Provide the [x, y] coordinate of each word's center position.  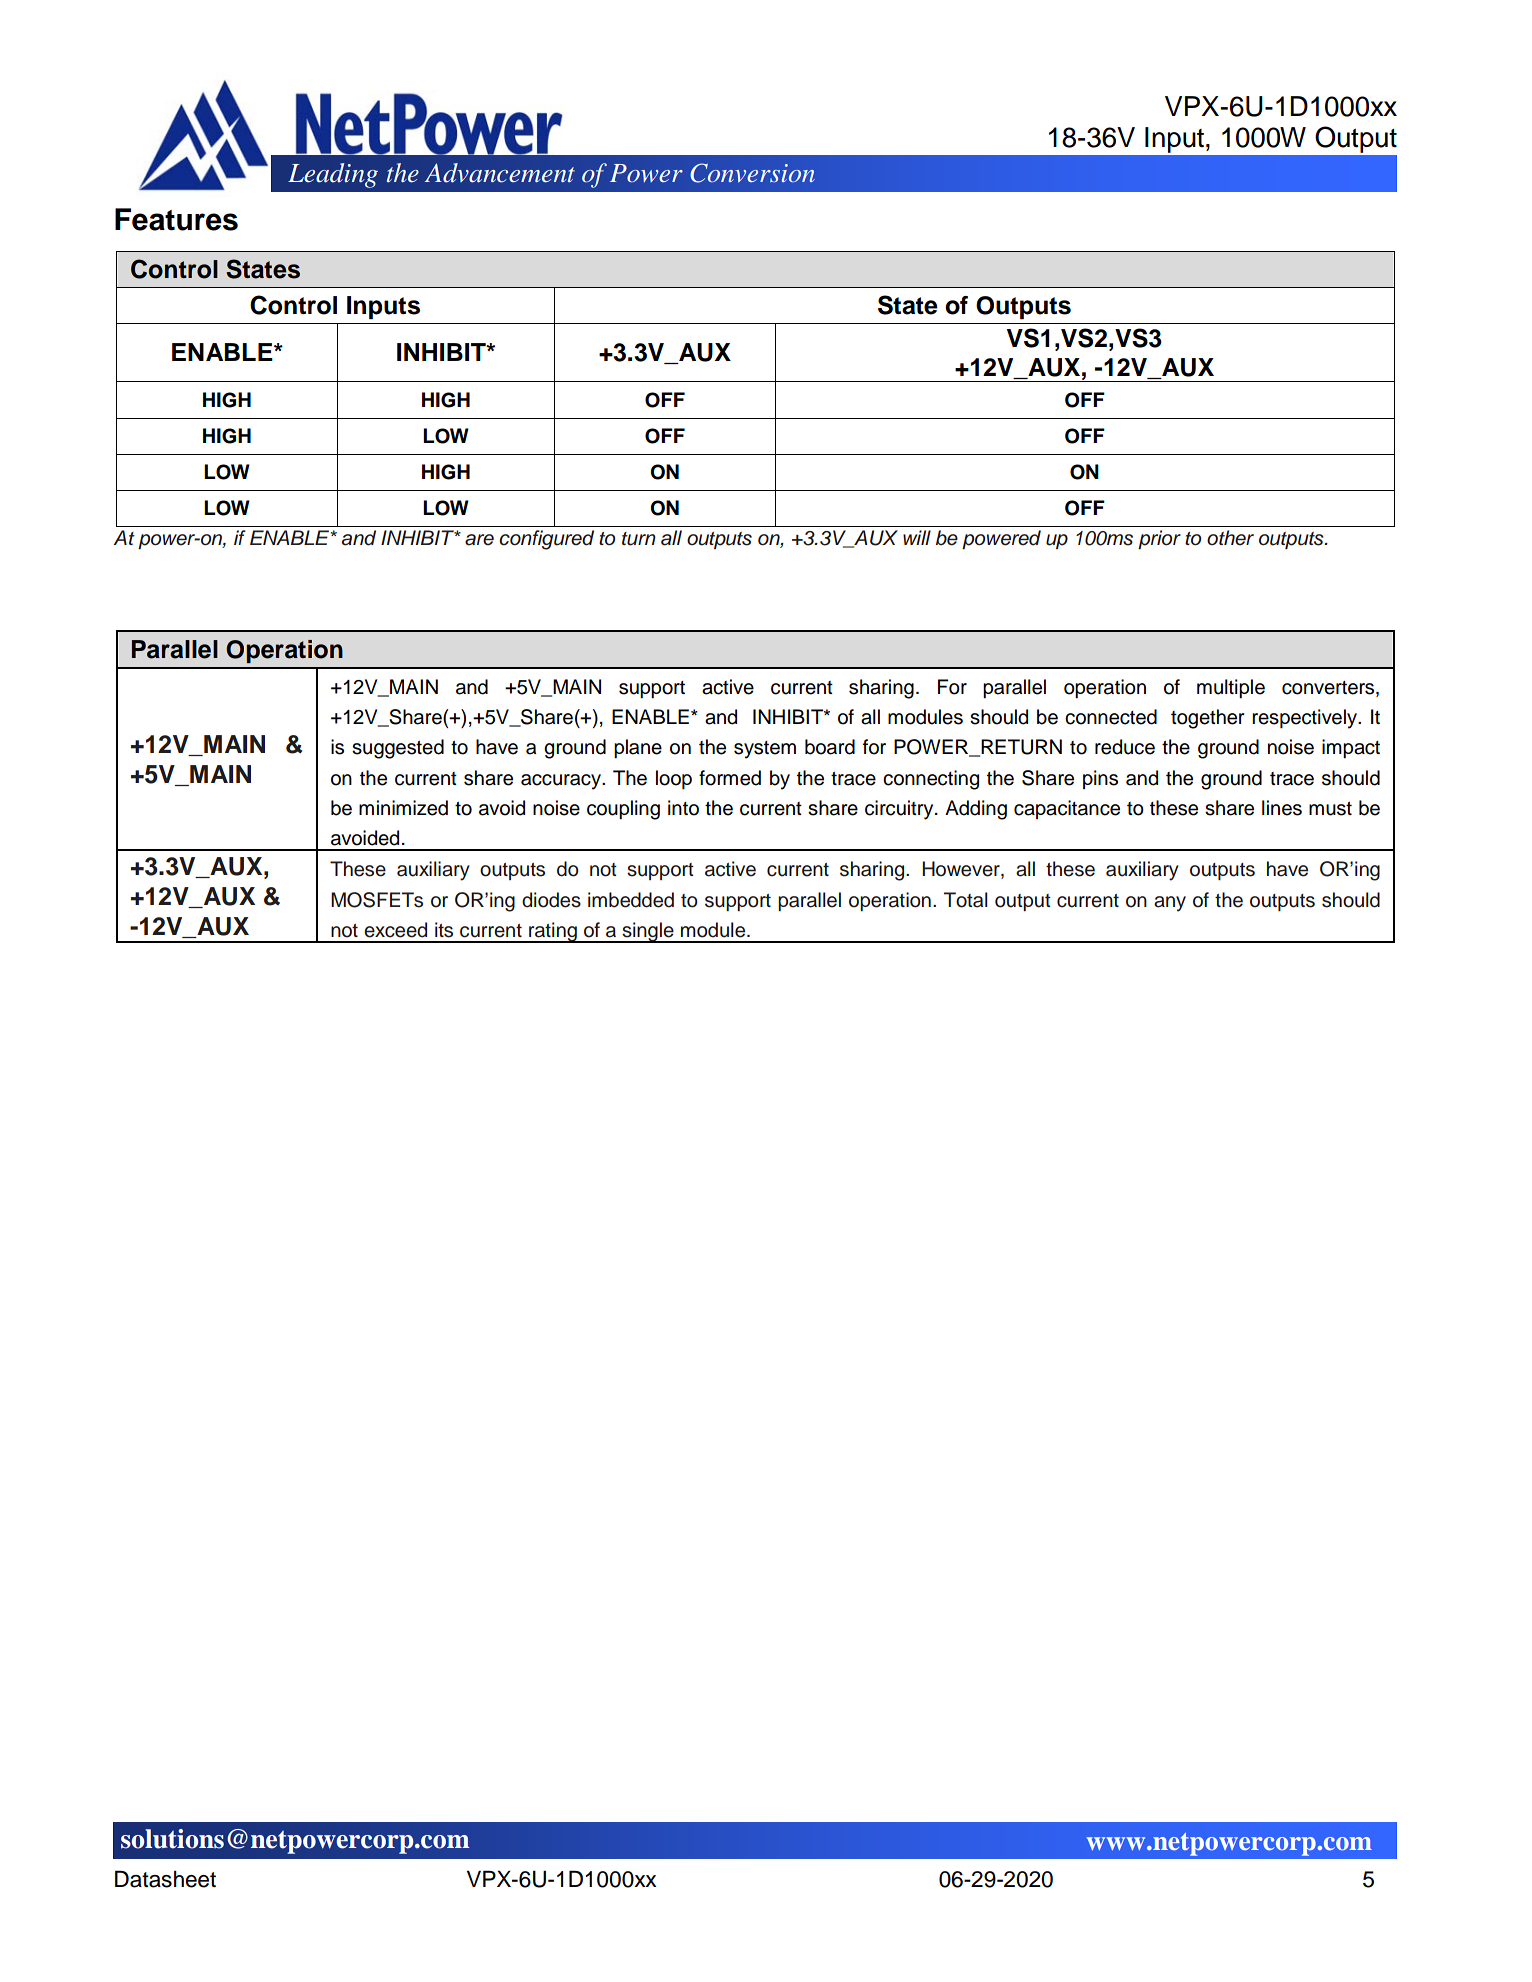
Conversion [752, 173]
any [1170, 904]
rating [553, 932]
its [444, 930]
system [765, 750]
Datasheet [165, 1879]
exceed [395, 930]
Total [966, 900]
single [648, 932]
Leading [333, 175]
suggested [398, 749]
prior [1159, 539]
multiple [1231, 688]
